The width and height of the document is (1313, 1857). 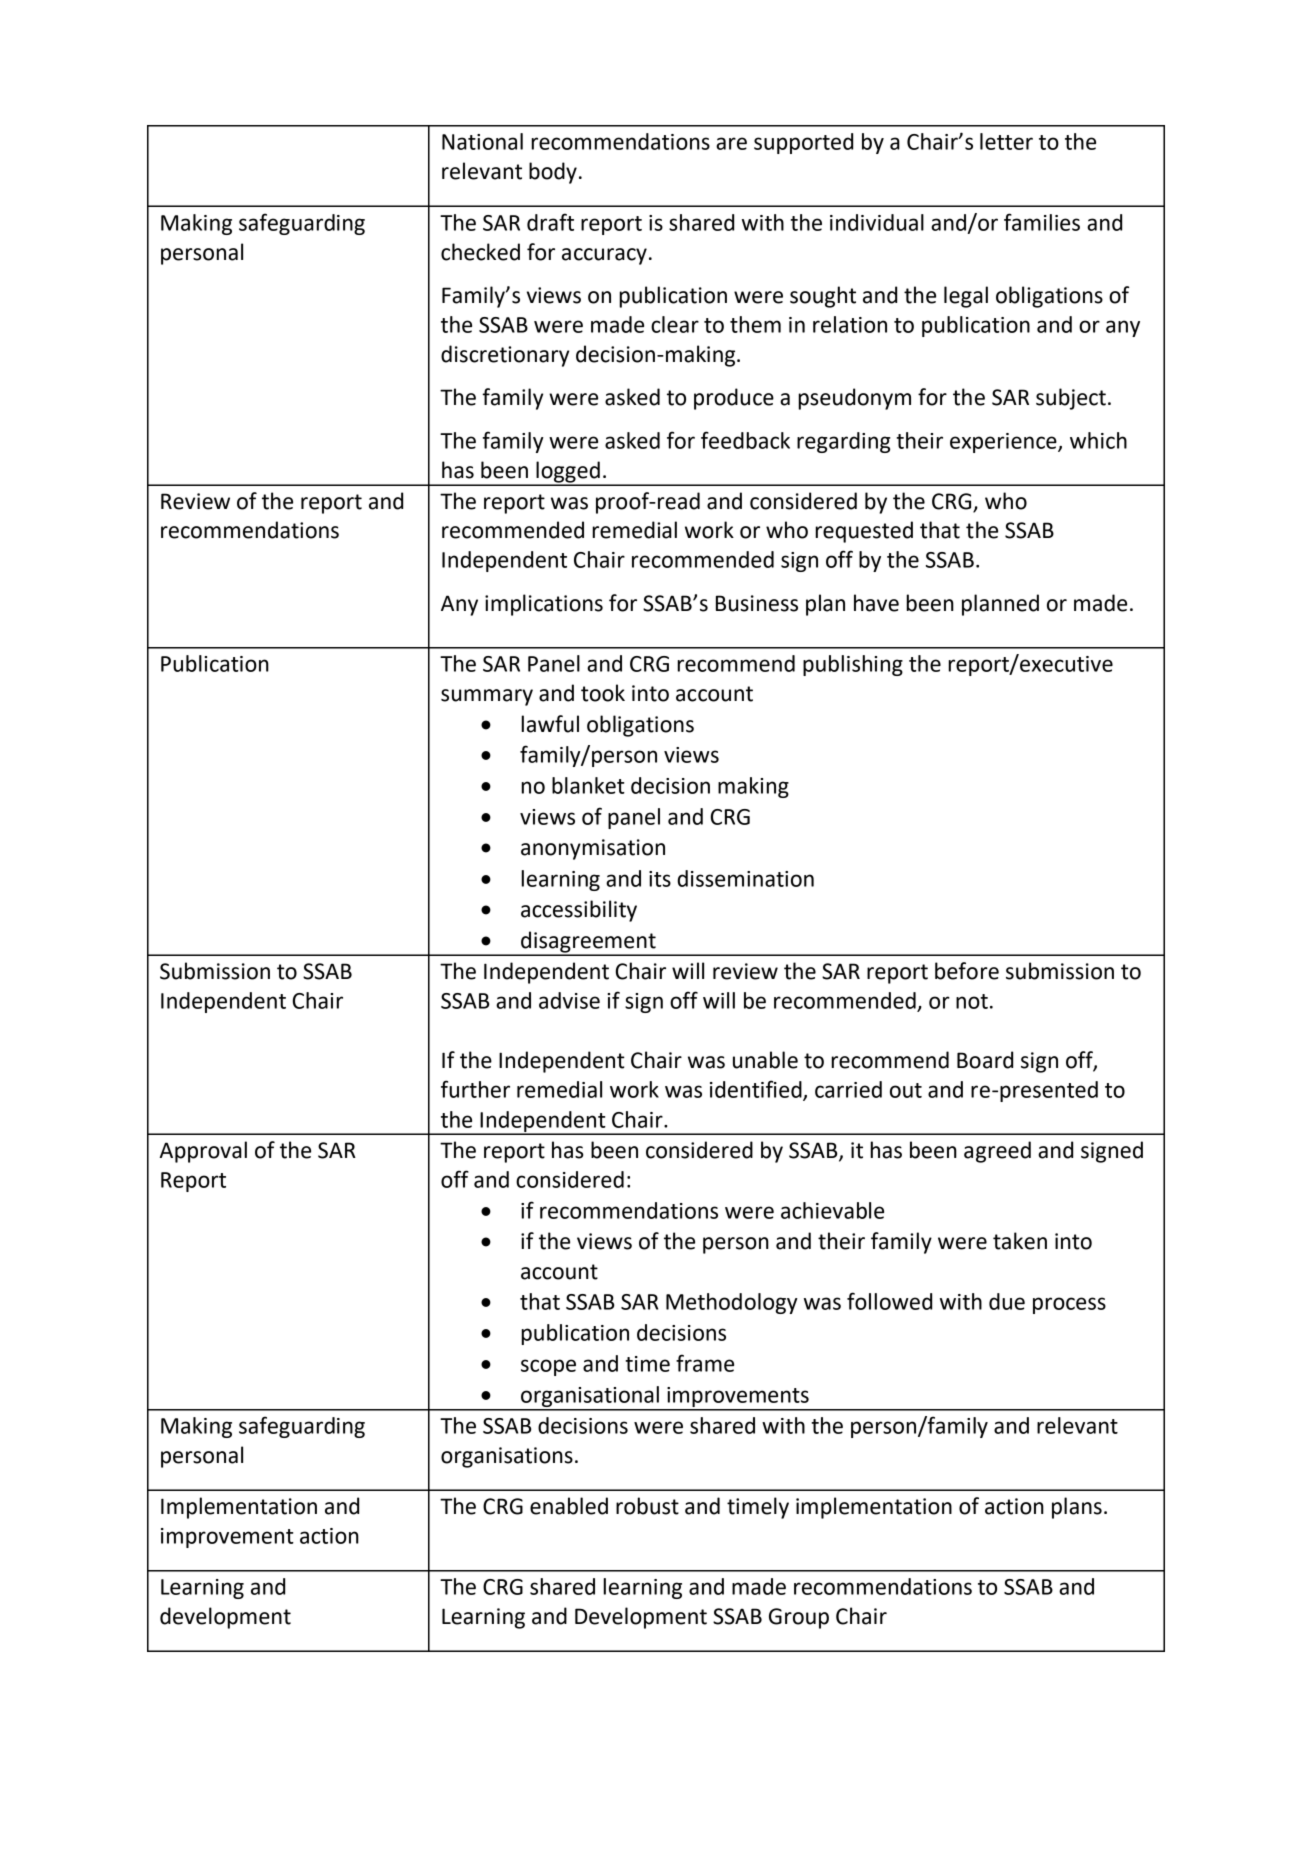 What do you see at coordinates (967, 971) in the document?
I see `before` at bounding box center [967, 971].
